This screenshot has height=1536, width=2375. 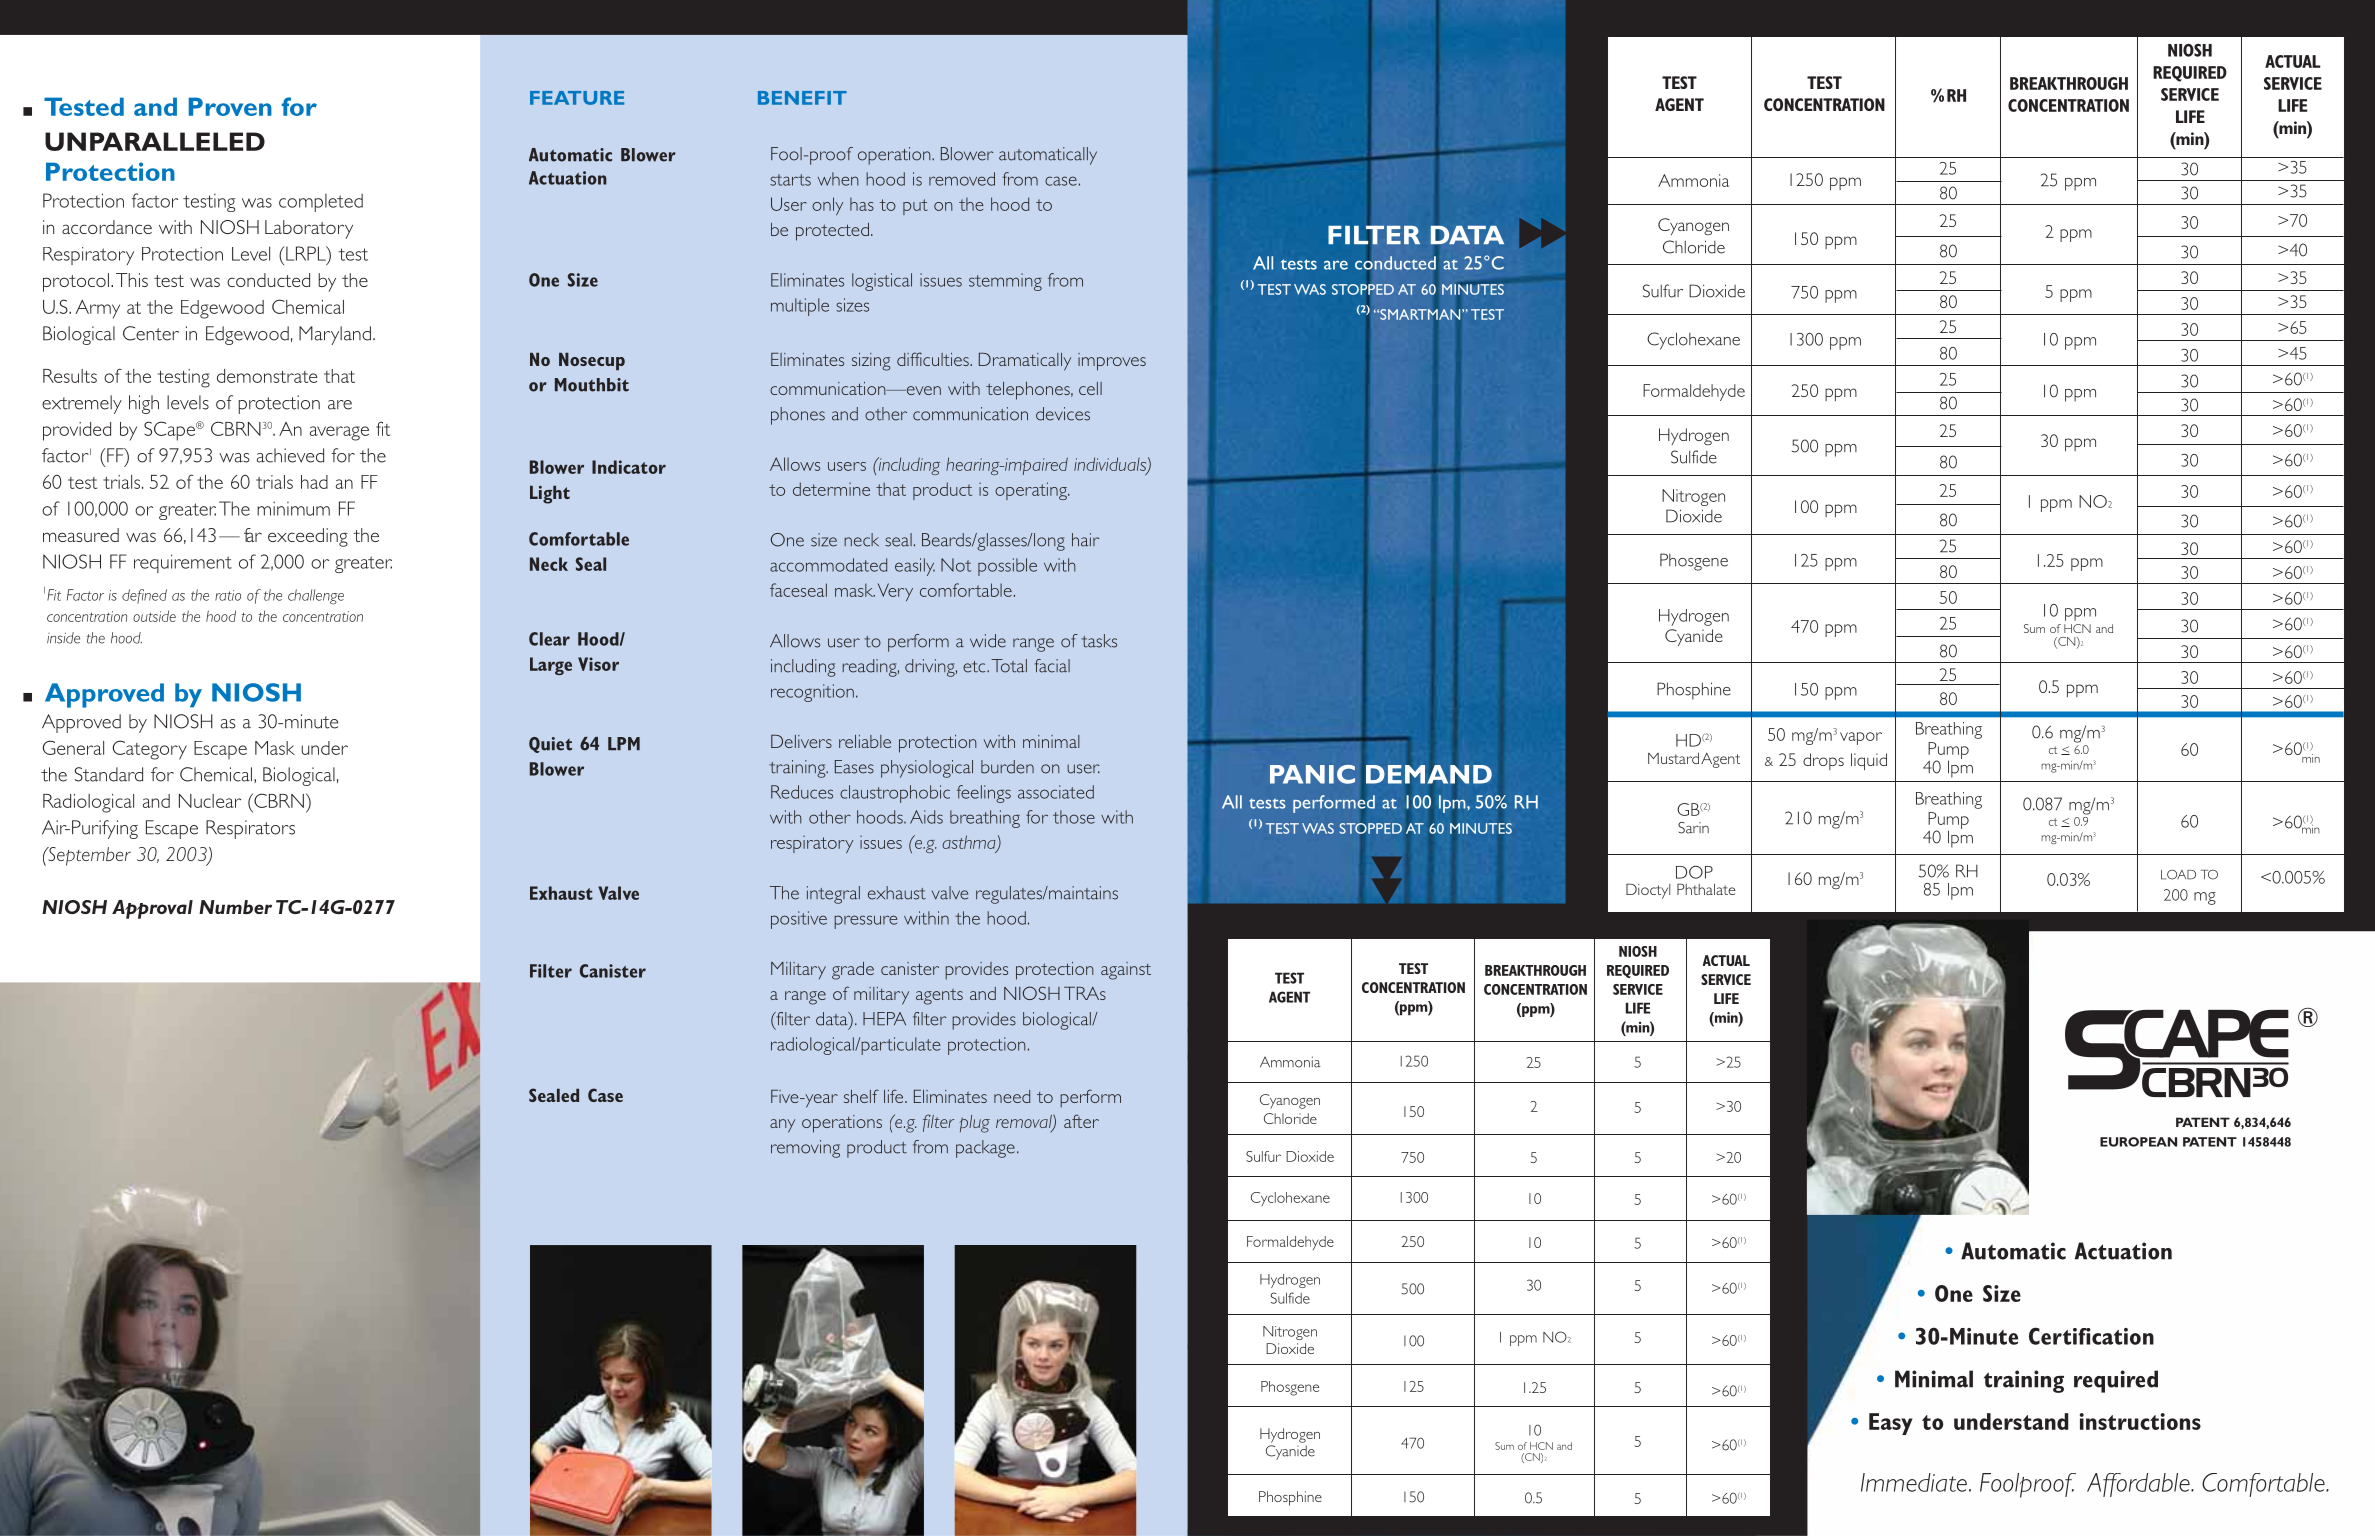 I want to click on EUROPEAN, so click(x=2138, y=1142).
